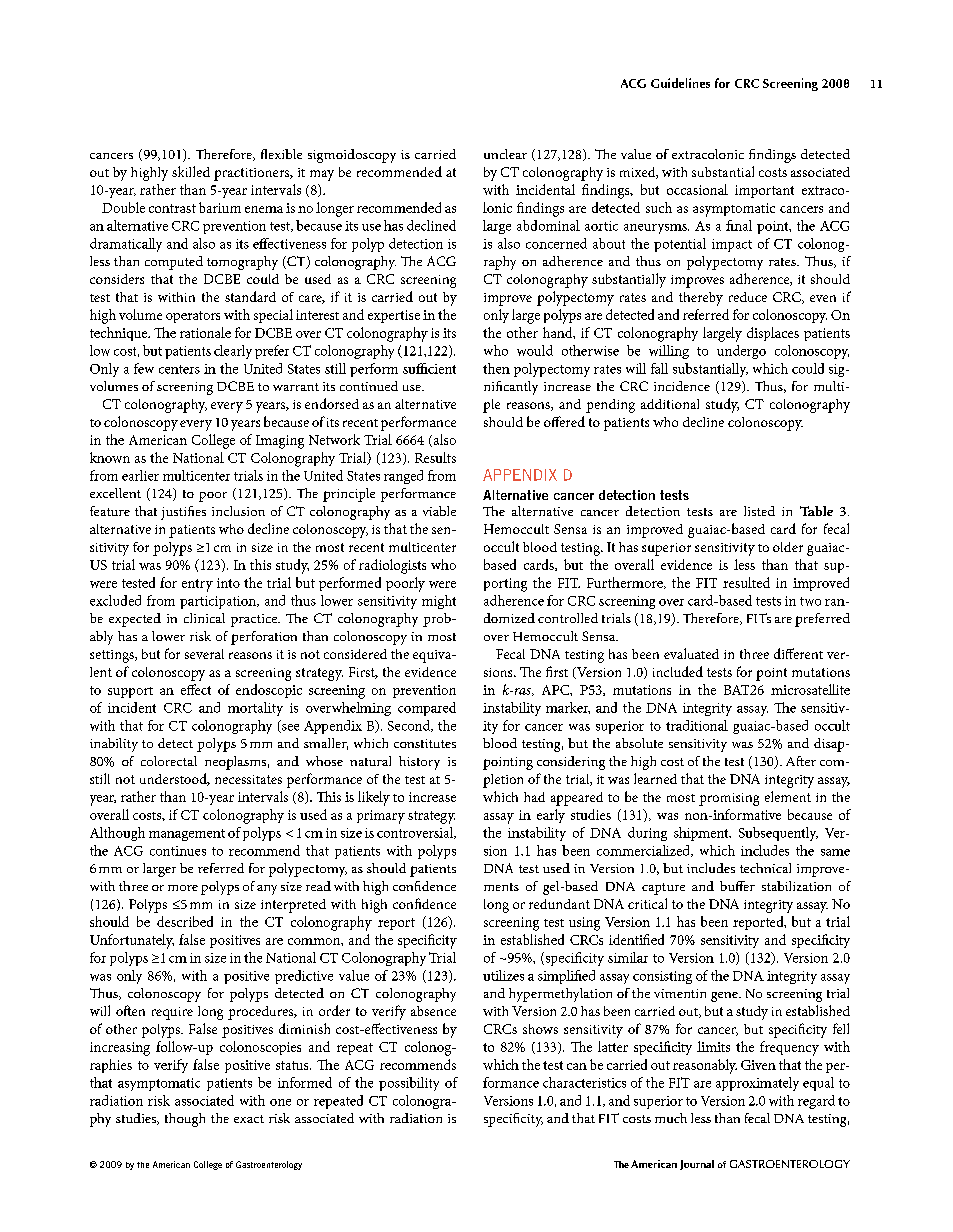 The width and height of the page is (953, 1232). Describe the element at coordinates (534, 797) in the page. I see `had` at that location.
